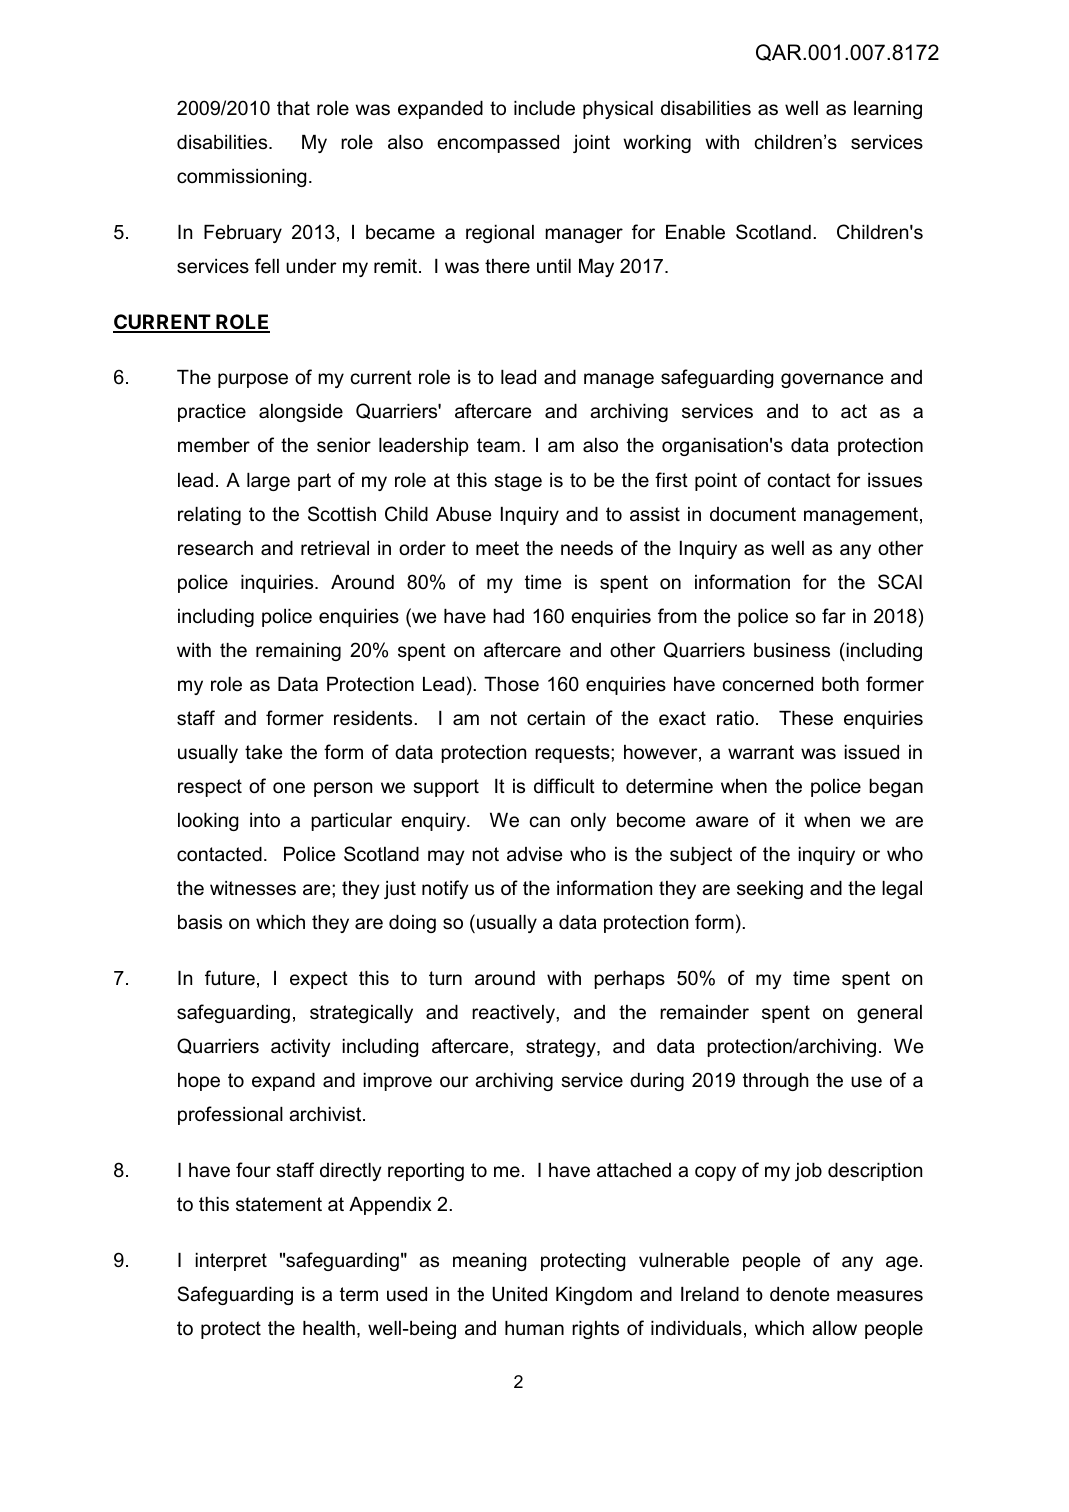 The width and height of the page is (1069, 1512). I want to click on that, so click(293, 108).
